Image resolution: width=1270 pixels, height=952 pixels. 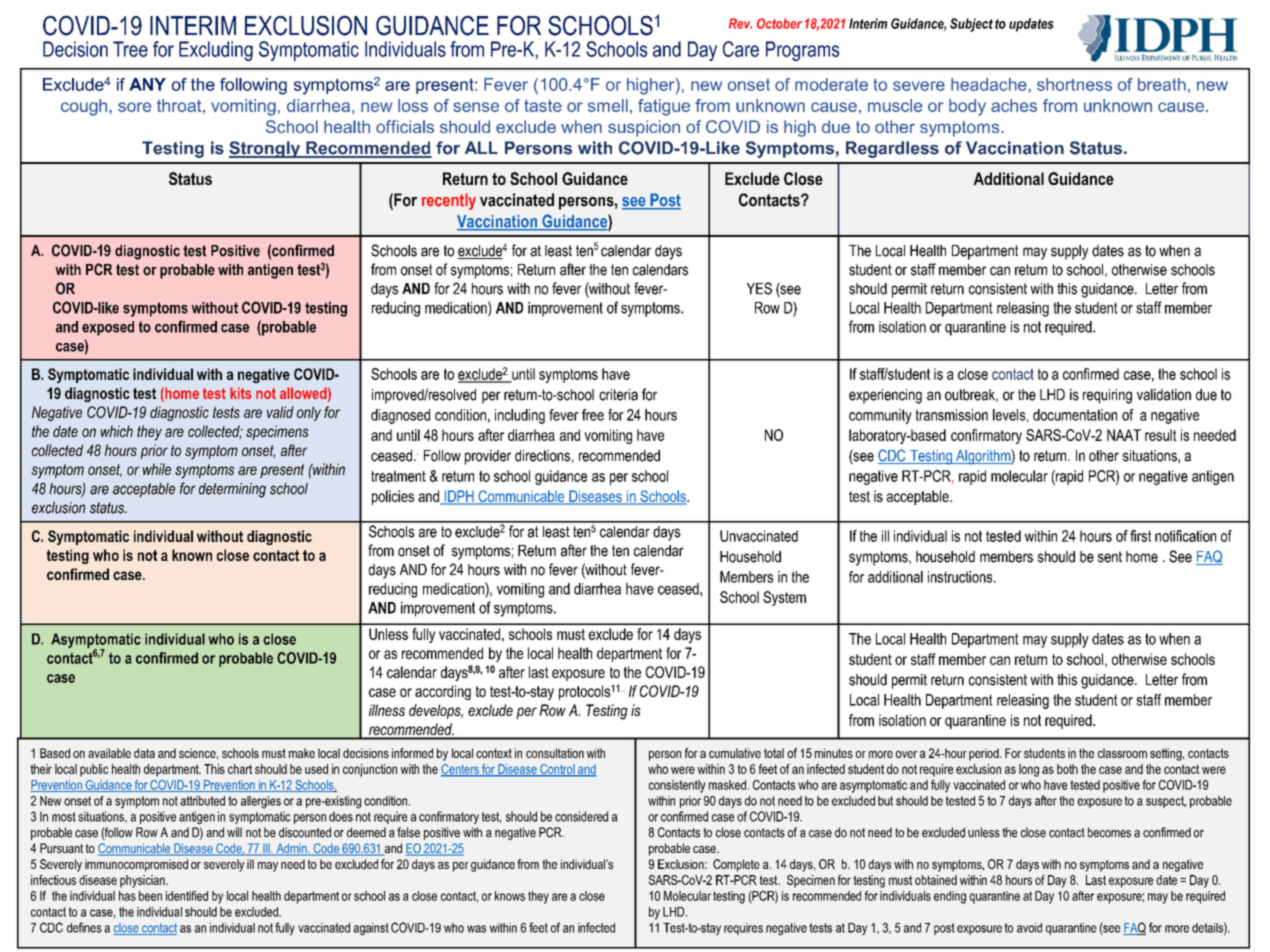 What do you see at coordinates (1074, 84) in the image?
I see `shortness` at bounding box center [1074, 84].
